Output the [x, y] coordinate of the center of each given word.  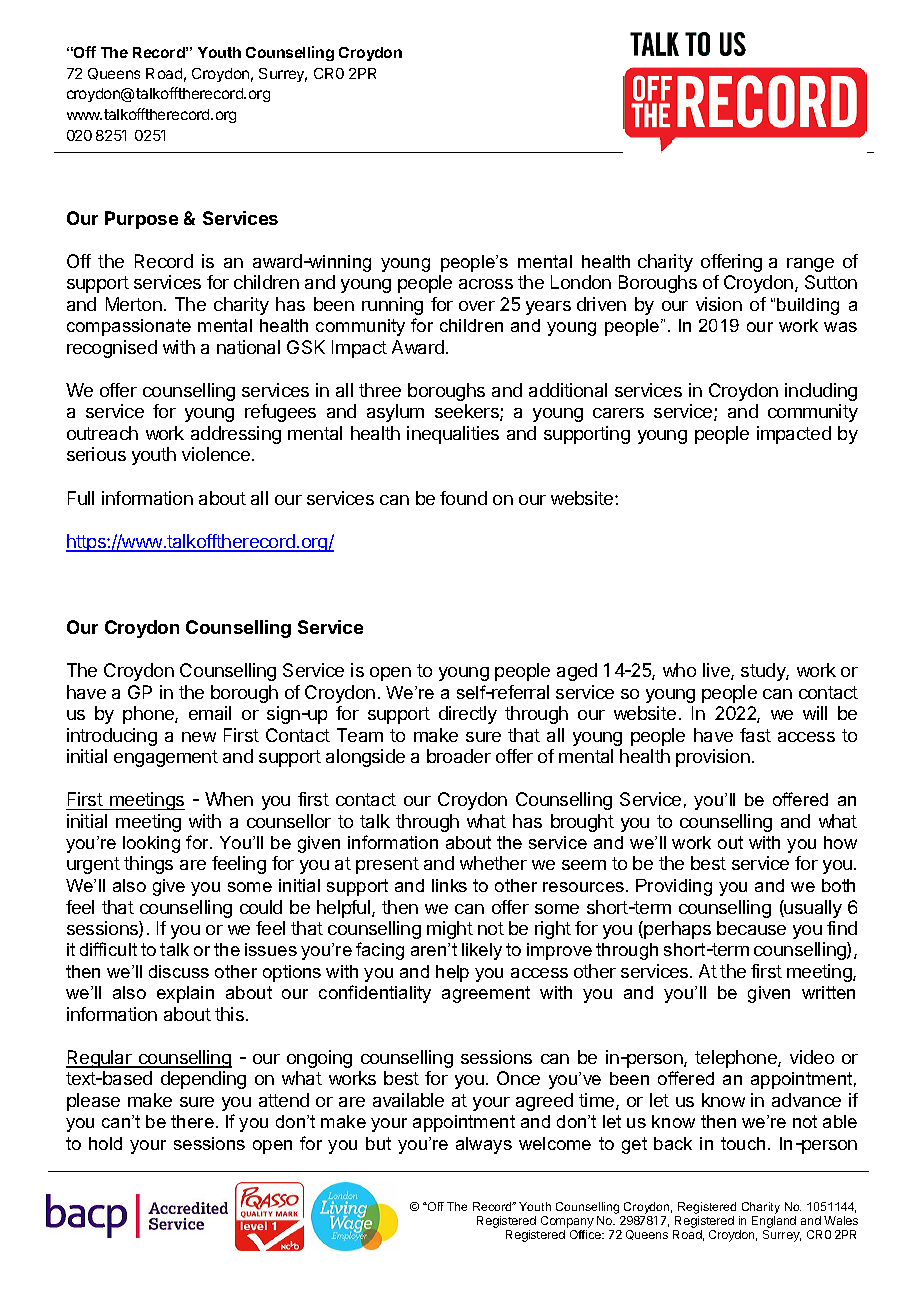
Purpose [141, 220]
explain [185, 994]
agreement [486, 994]
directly [468, 715]
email [210, 713]
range [810, 265]
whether [493, 863]
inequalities [453, 435]
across [486, 284]
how [840, 842]
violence [216, 454]
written [828, 992]
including [821, 392]
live [717, 671]
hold [105, 1143]
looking [151, 844]
